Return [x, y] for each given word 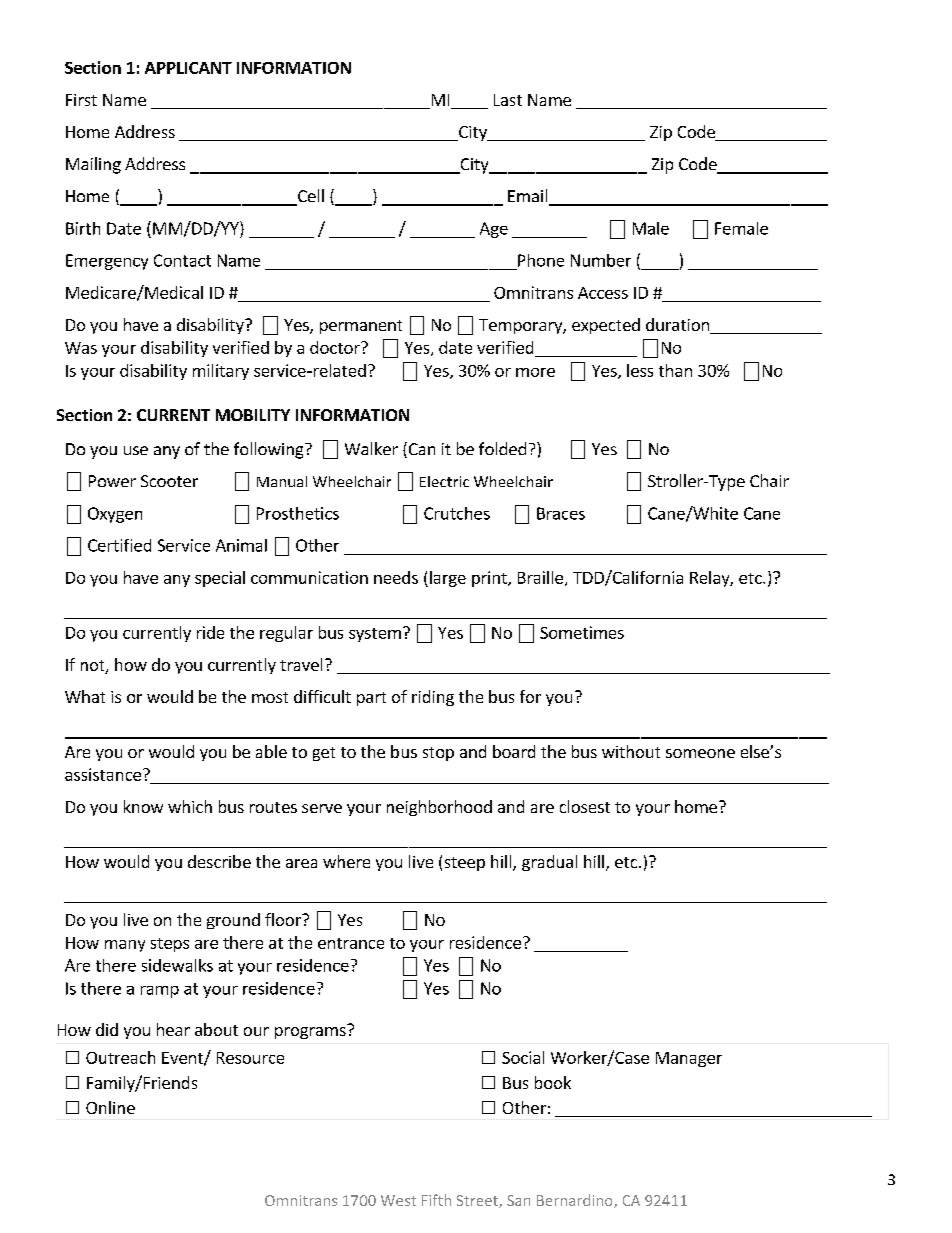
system [375, 635]
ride [210, 632]
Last [508, 100]
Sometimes [582, 632]
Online [110, 1107]
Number [601, 260]
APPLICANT [188, 68]
